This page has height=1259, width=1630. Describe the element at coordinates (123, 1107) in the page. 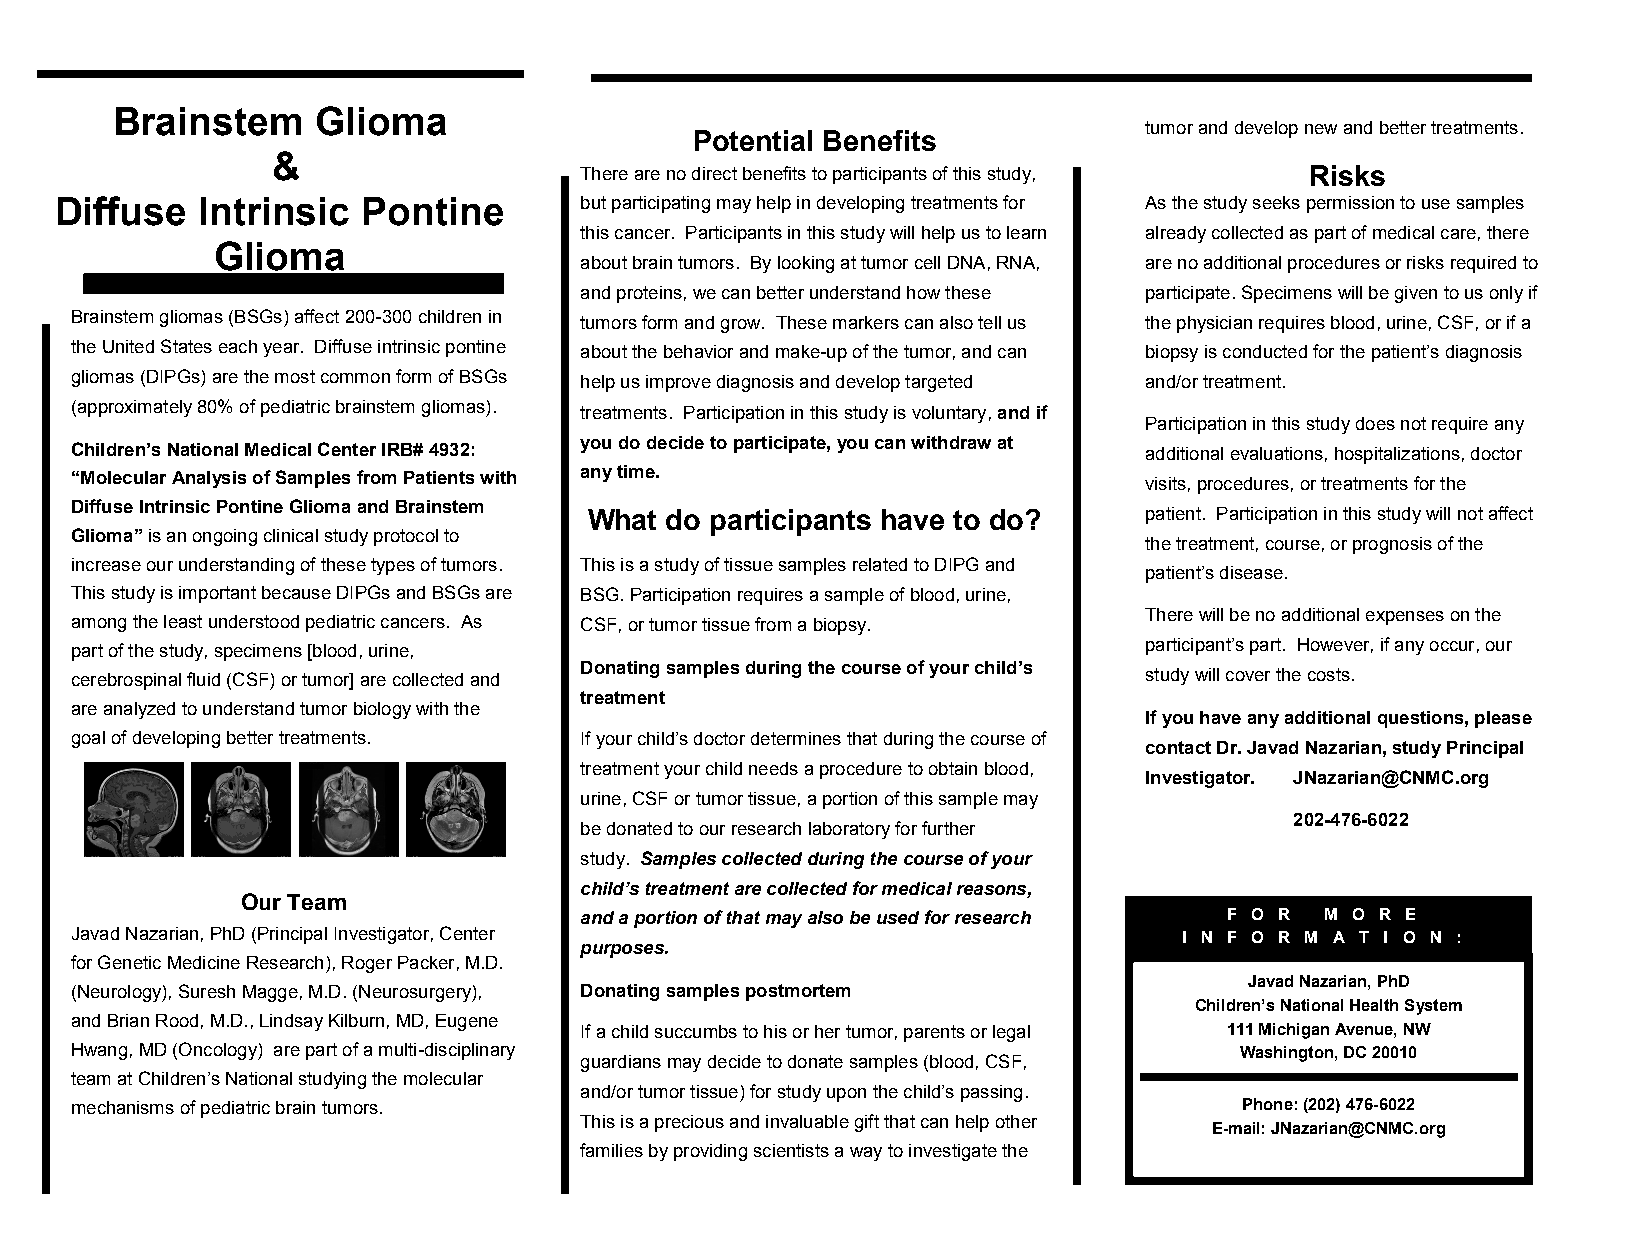

I see `mechanisms` at that location.
